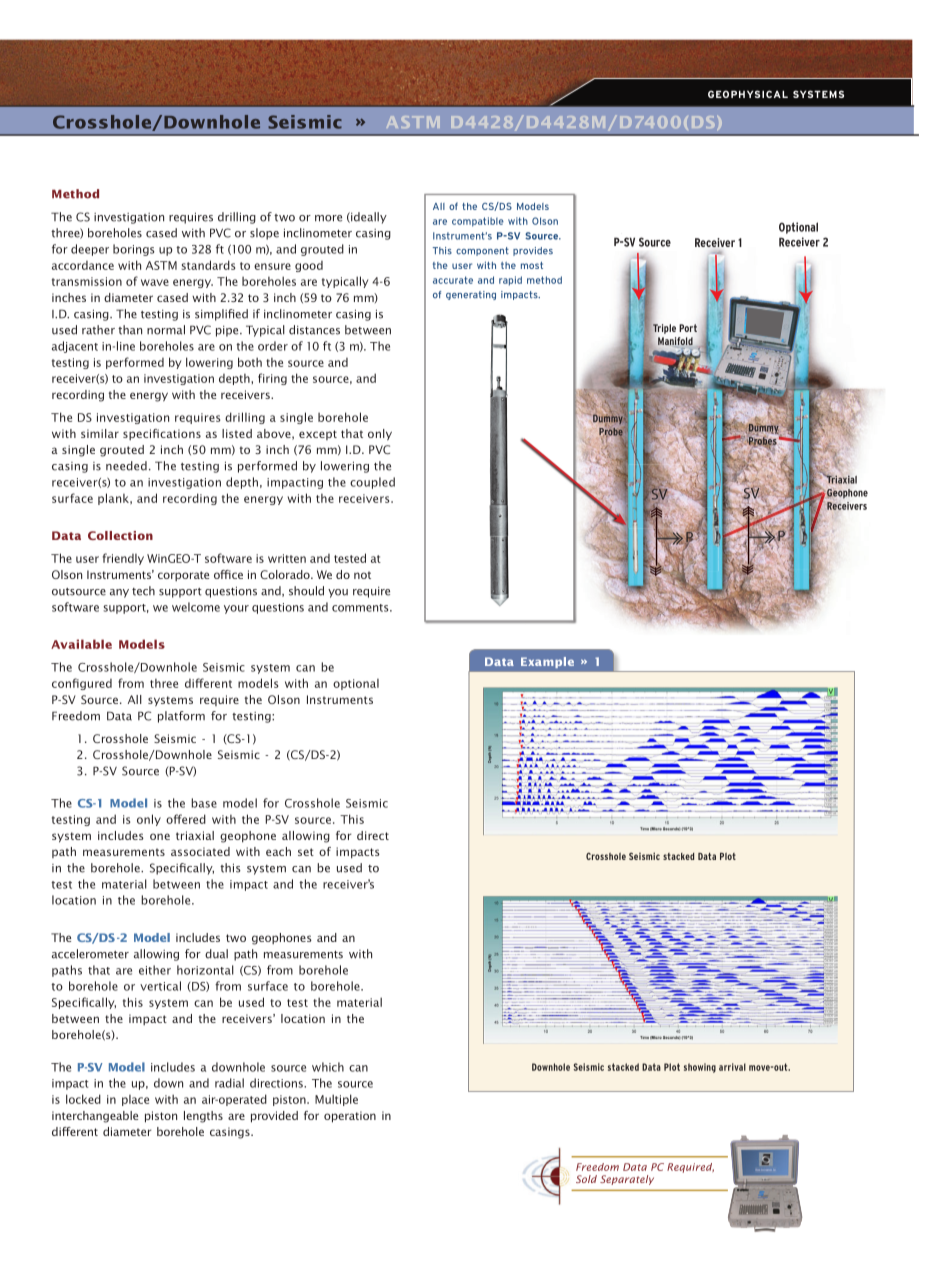 The width and height of the screenshot is (952, 1270). Describe the element at coordinates (318, 435) in the screenshot. I see `except` at that location.
